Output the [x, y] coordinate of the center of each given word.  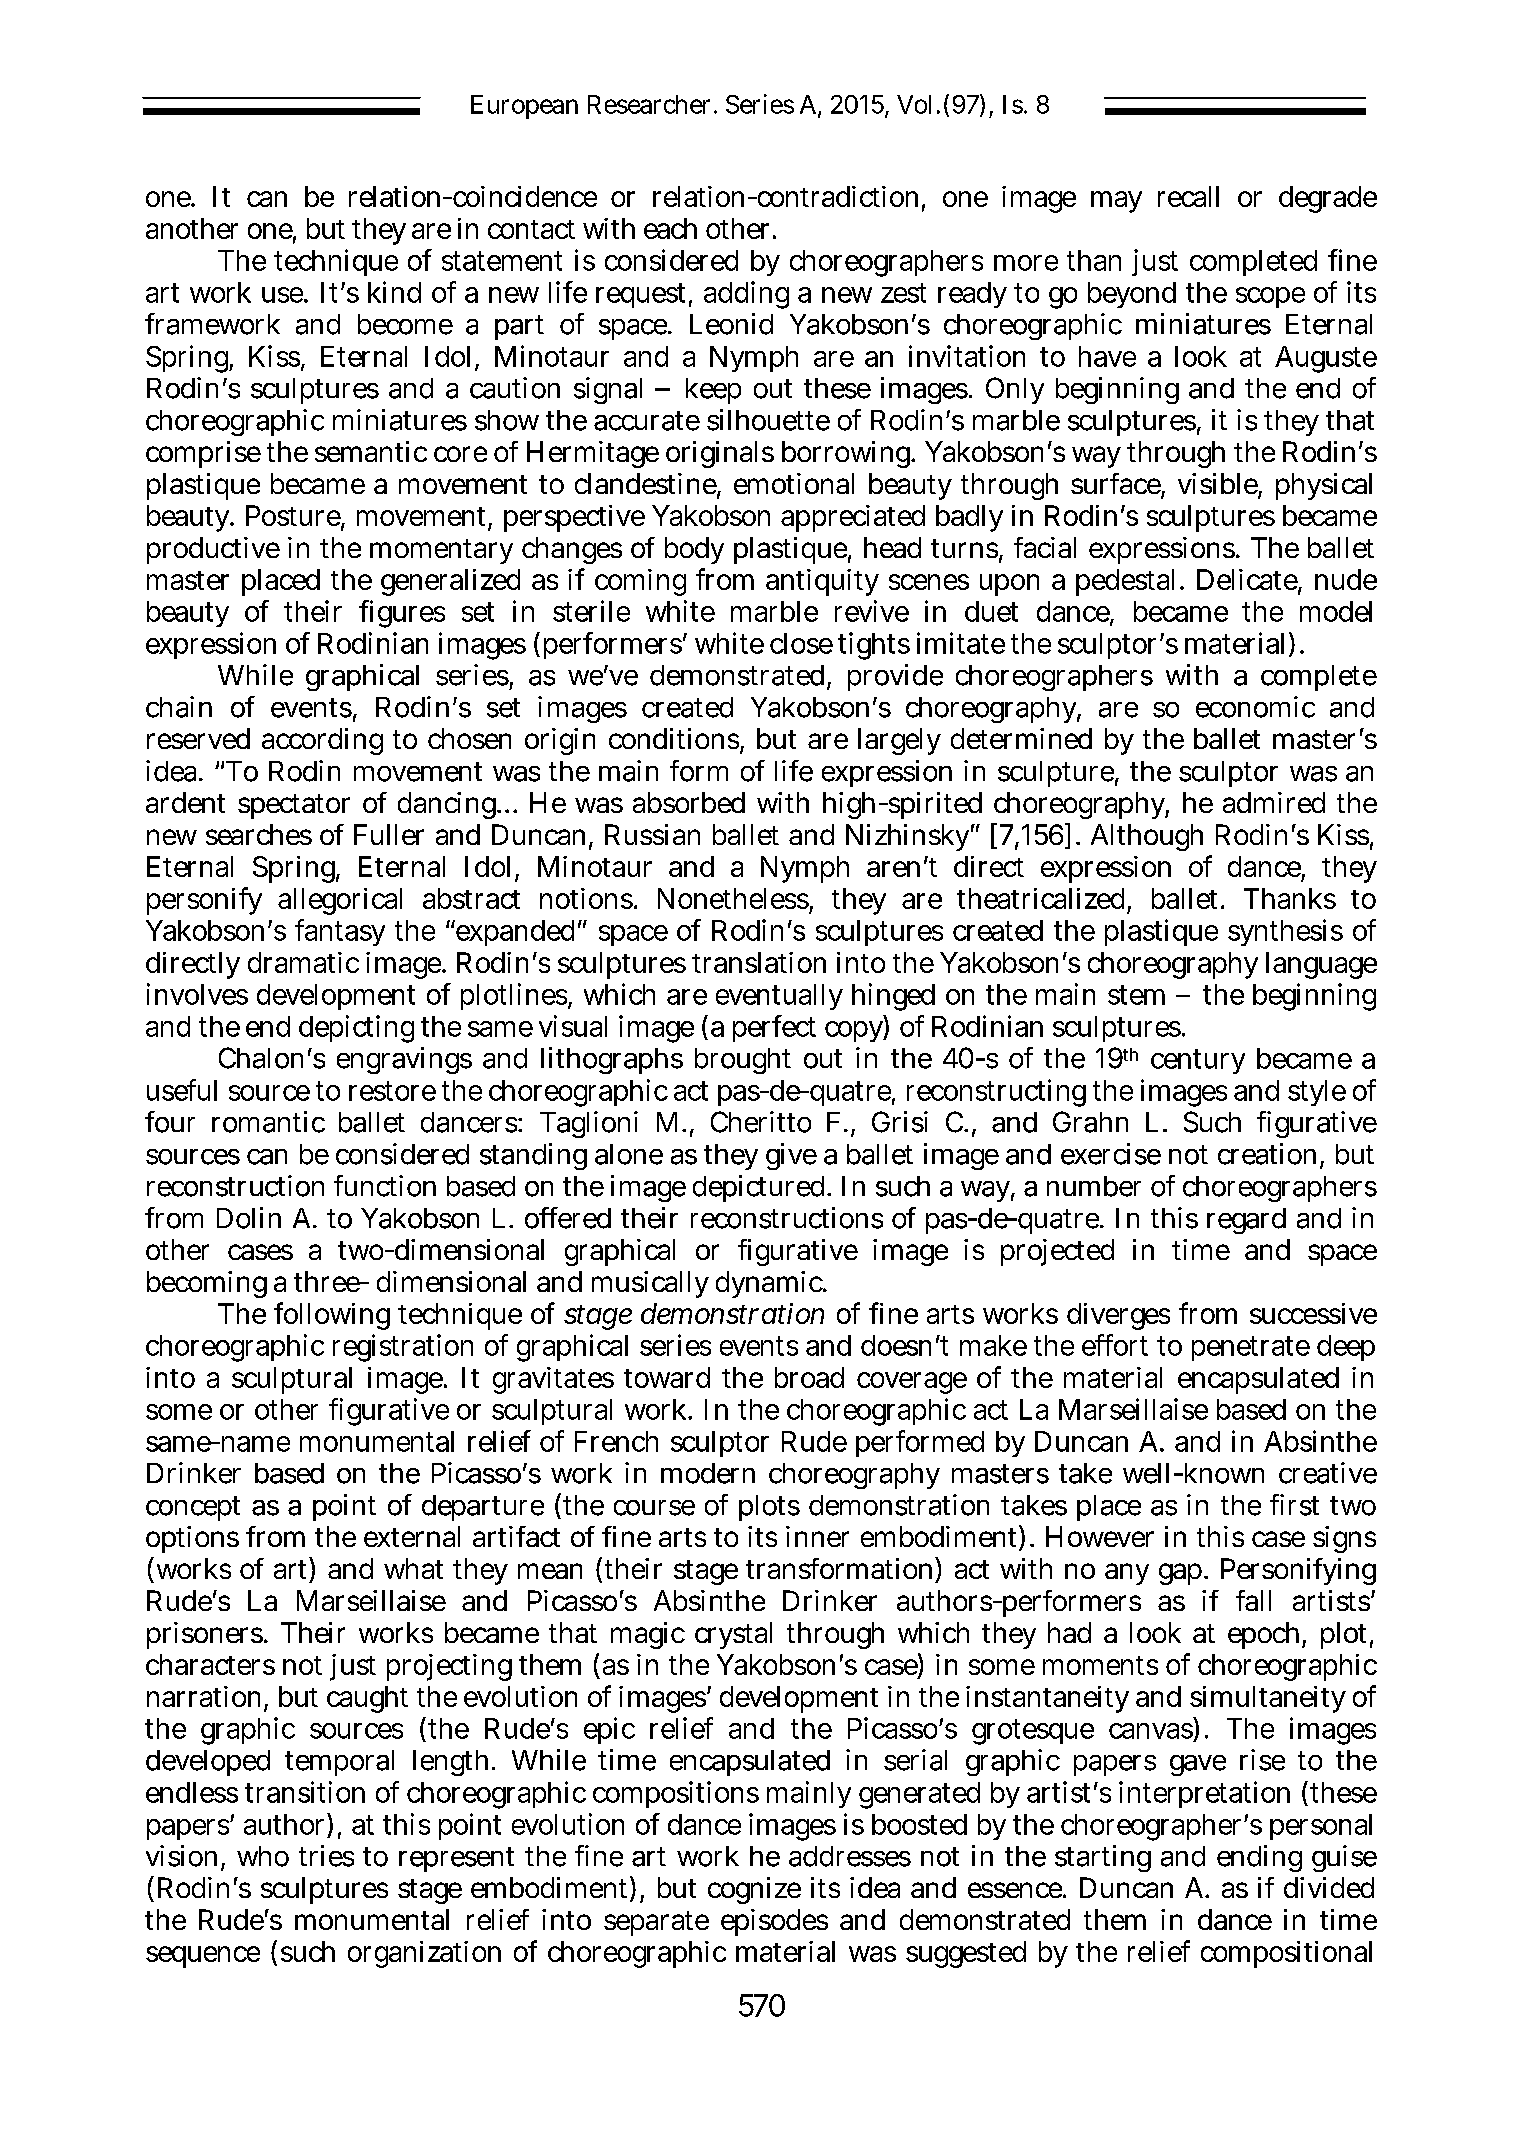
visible [1220, 485]
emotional [794, 483]
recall [1188, 196]
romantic [268, 1122]
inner [817, 1536]
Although [1147, 837]
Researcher [652, 104]
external [412, 1536]
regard [1246, 1221]
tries [326, 1856]
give [791, 1156]
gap [1183, 1574]
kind [394, 292]
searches [259, 834]
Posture [295, 517]
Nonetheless [735, 899]
